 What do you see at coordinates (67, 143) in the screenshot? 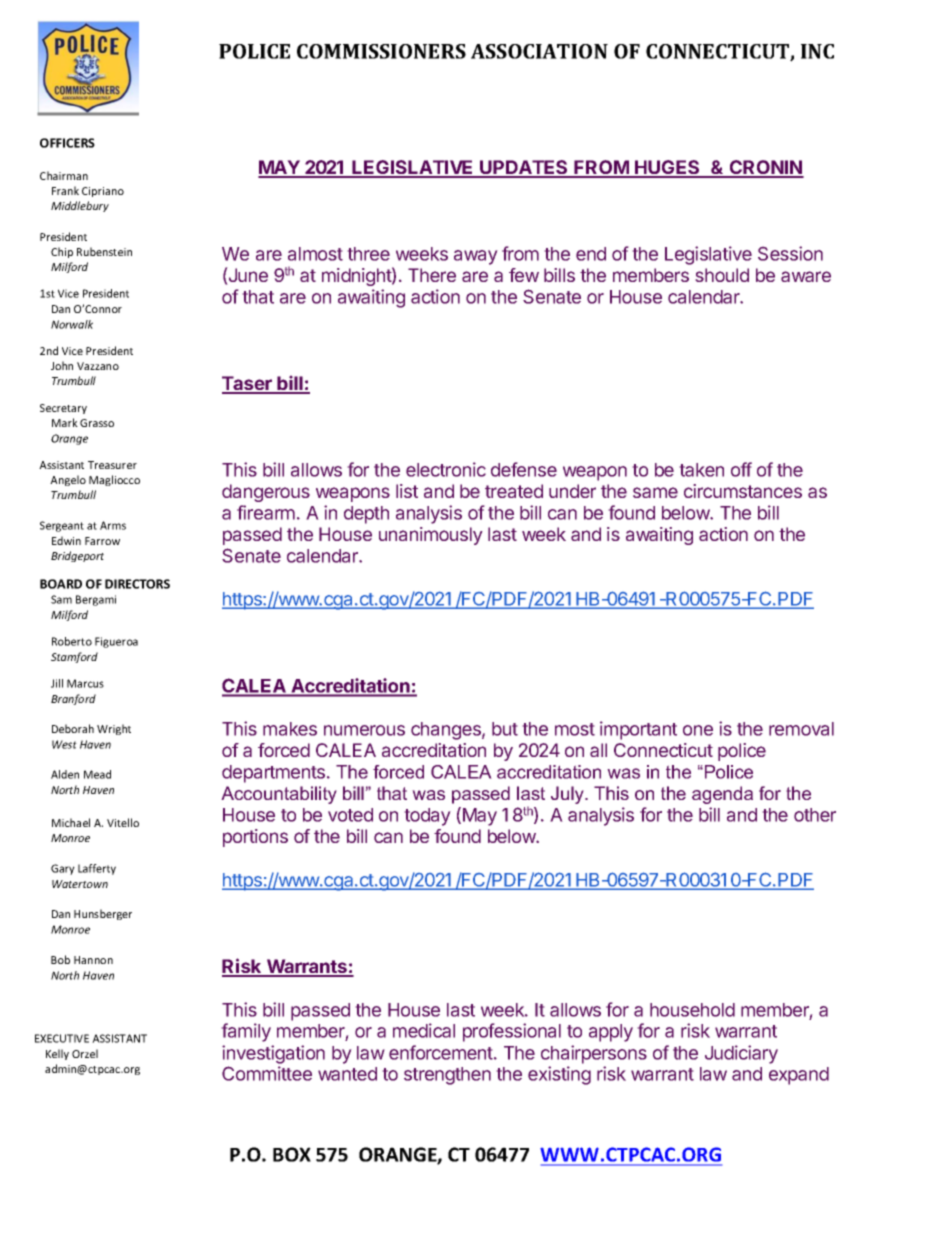
I see `OFFICERS` at bounding box center [67, 143].
